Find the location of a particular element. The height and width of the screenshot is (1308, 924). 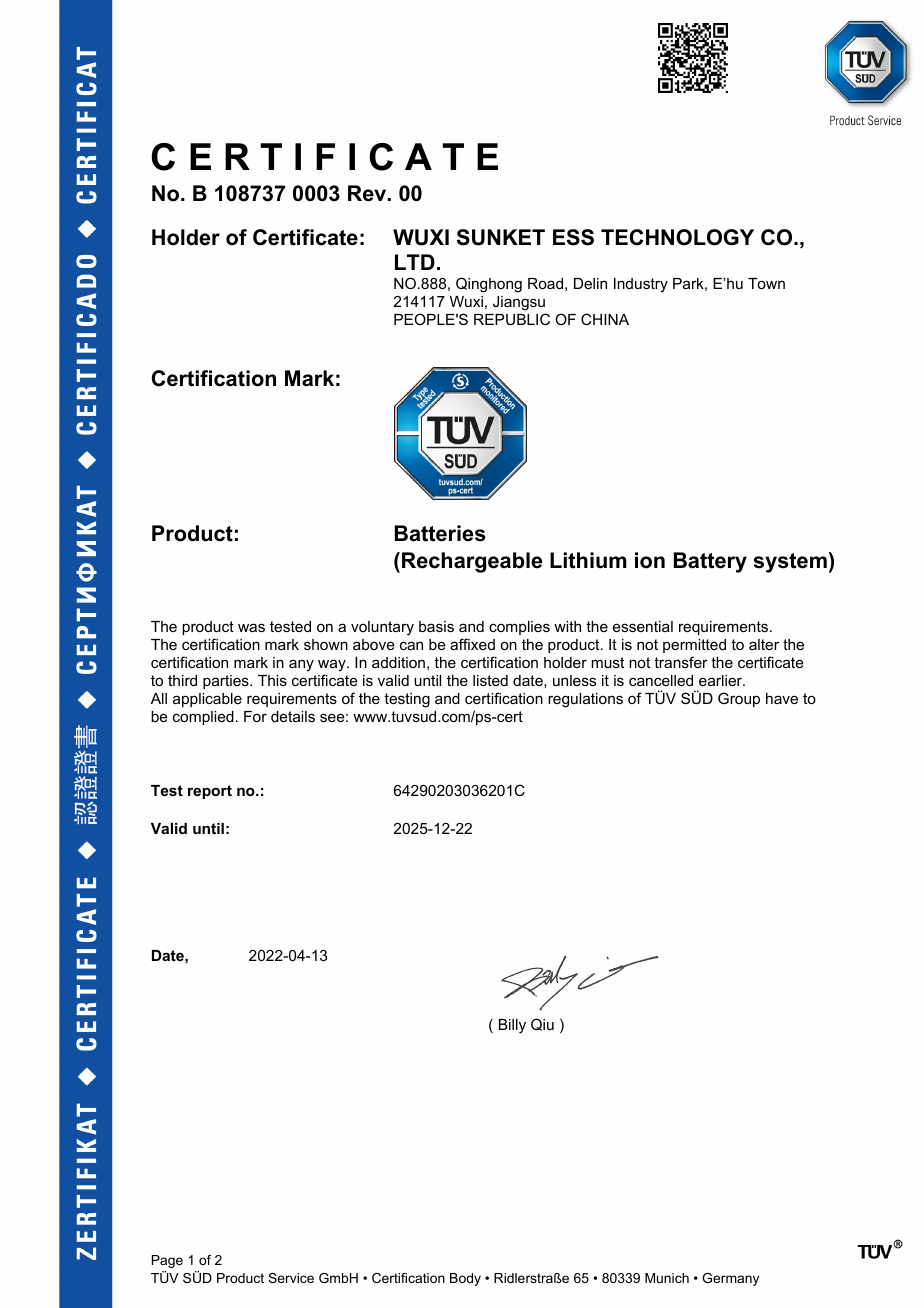

LTD is located at coordinates (415, 262).
